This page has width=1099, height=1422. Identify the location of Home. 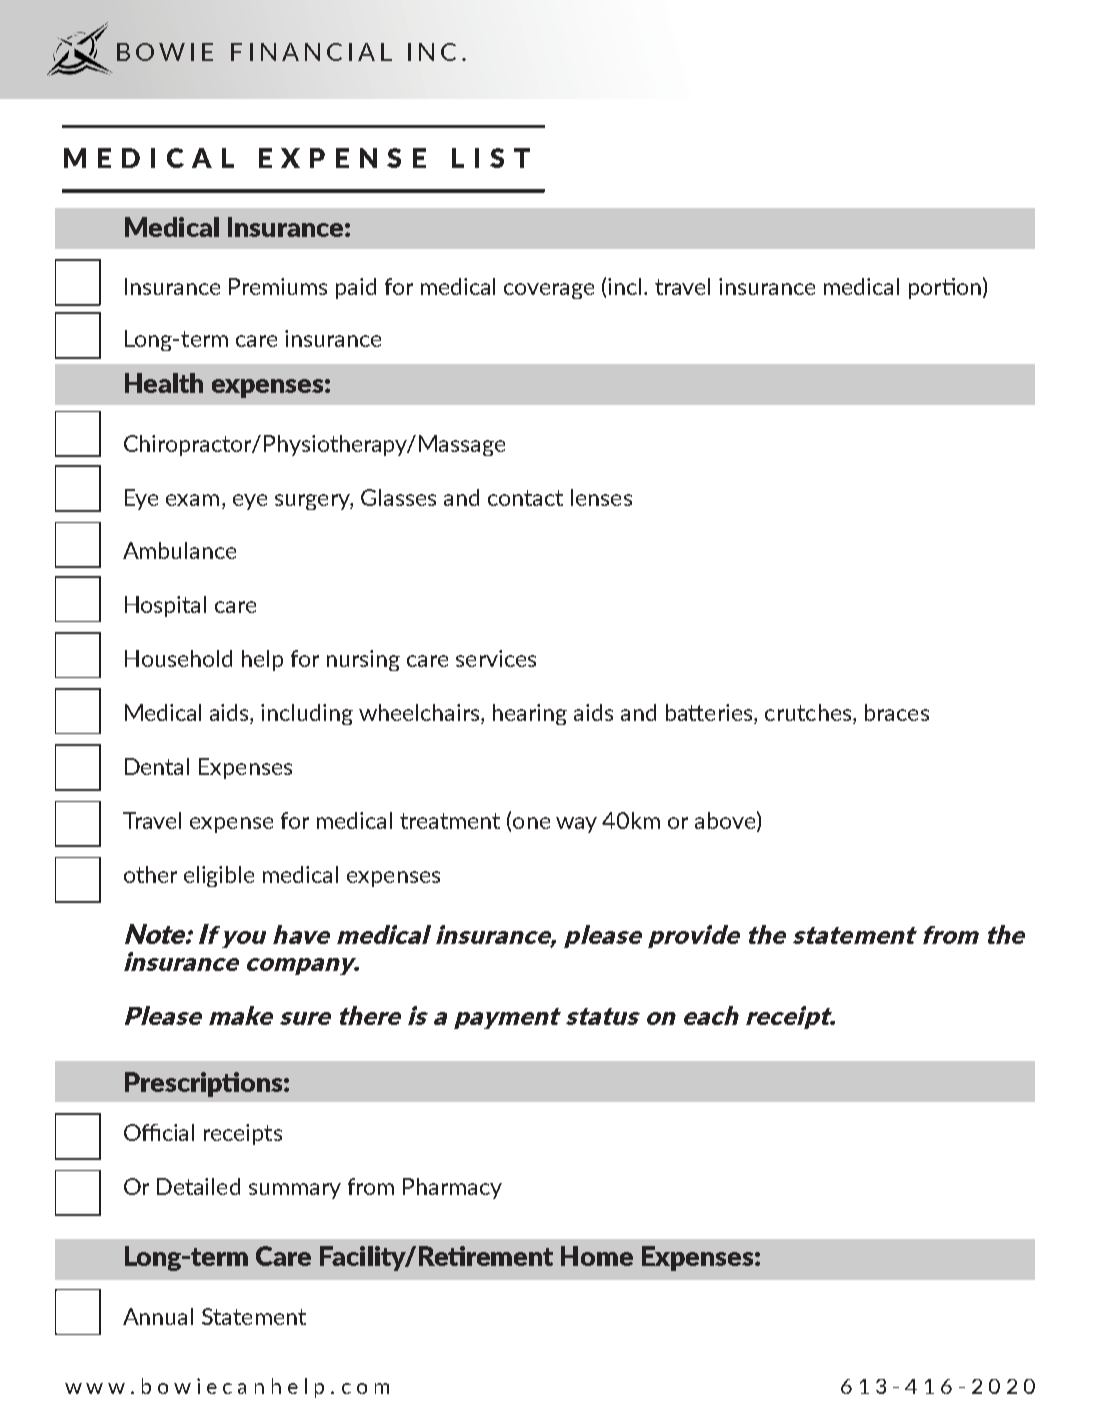
(597, 1256).
